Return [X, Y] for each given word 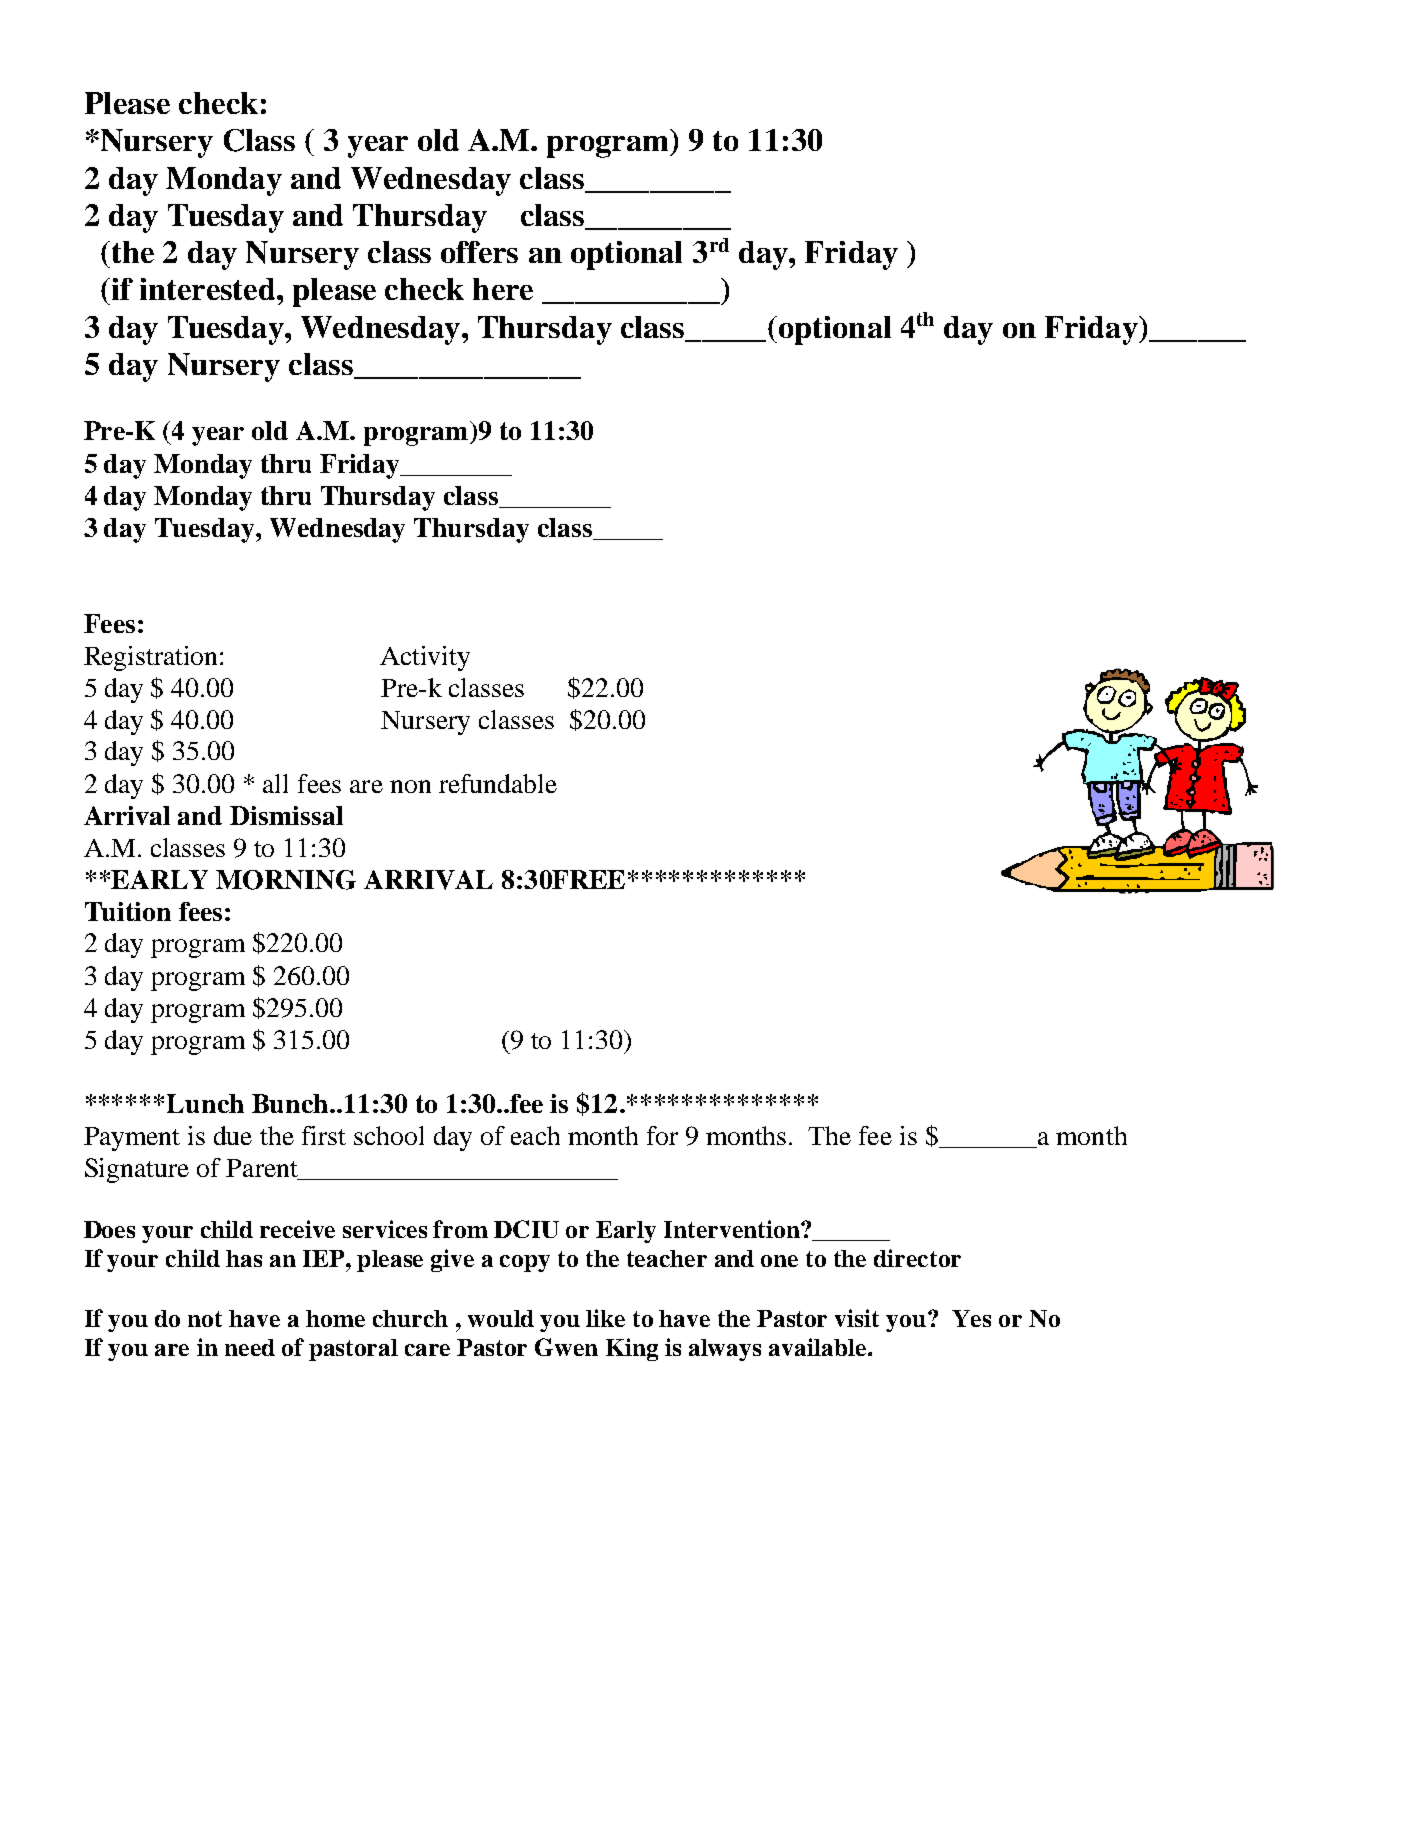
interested [209, 289]
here [503, 289]
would [501, 1318]
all [275, 783]
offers [479, 252]
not [205, 1319]
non [410, 786]
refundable [498, 783]
